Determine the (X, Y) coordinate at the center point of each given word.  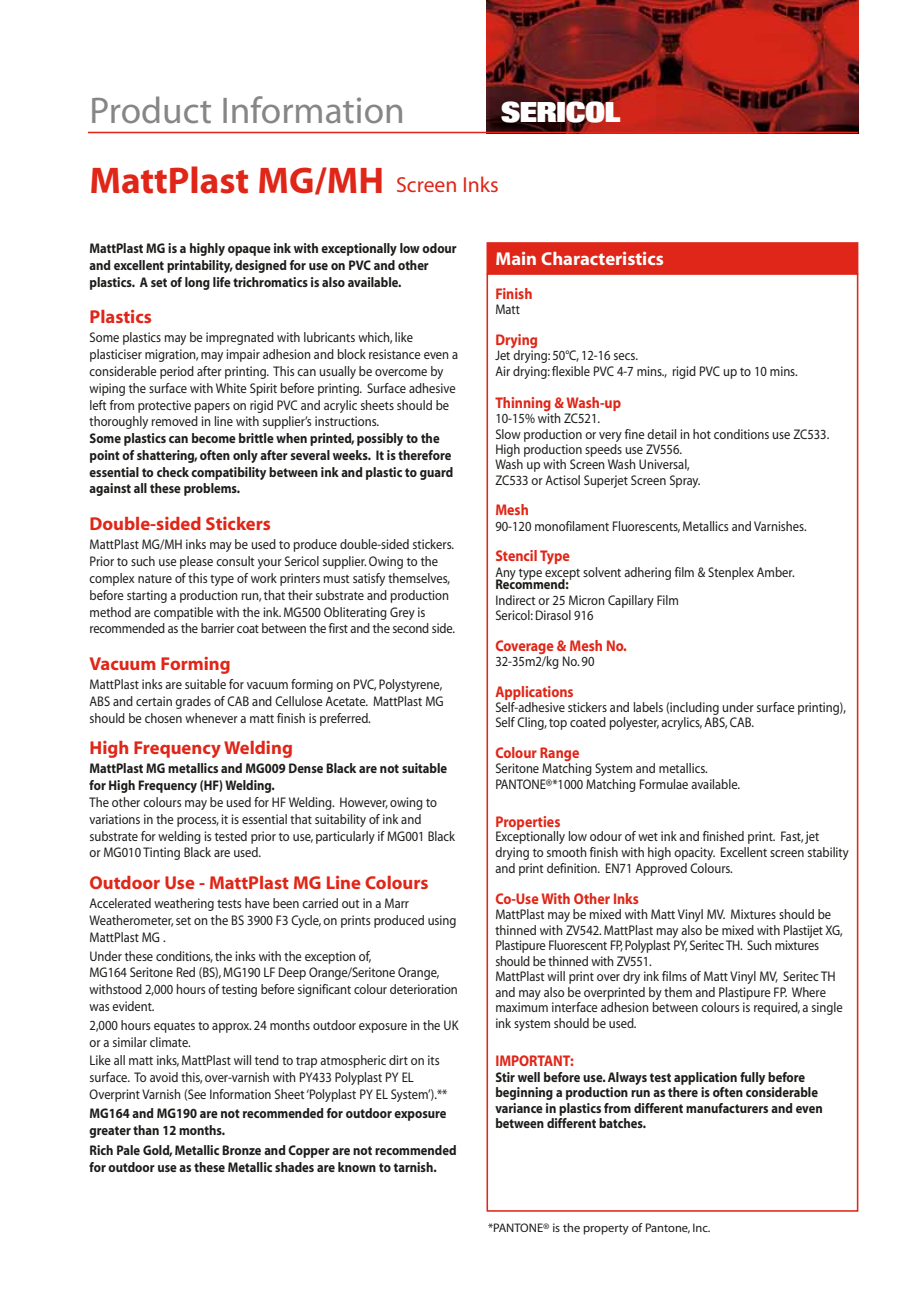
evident (133, 1006)
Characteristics (602, 258)
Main (516, 258)
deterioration (423, 989)
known (357, 1167)
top (558, 724)
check (173, 472)
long (197, 283)
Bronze (241, 1150)
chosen (163, 718)
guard (436, 473)
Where (809, 992)
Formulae (664, 784)
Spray (685, 481)
